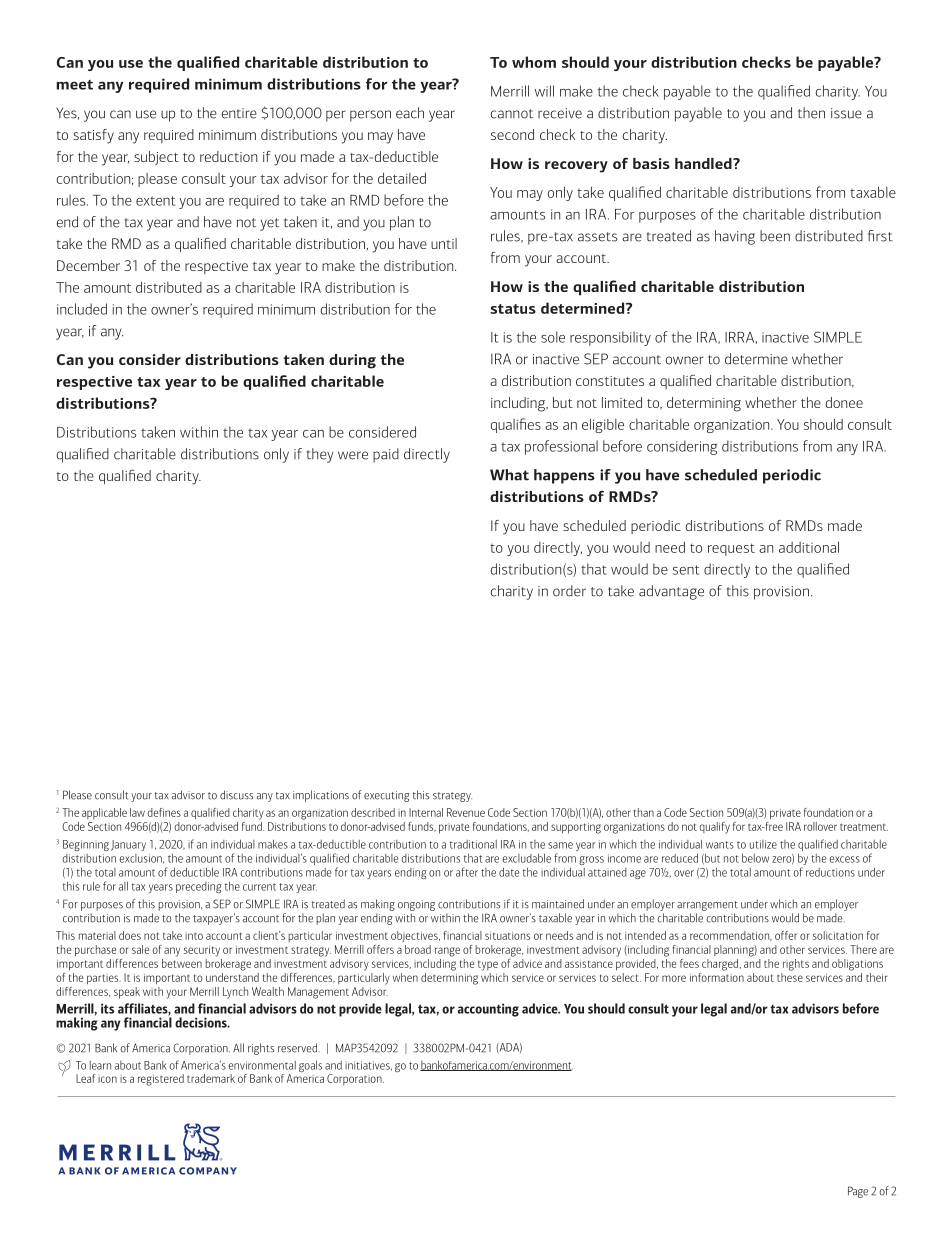  Describe the element at coordinates (161, 1080) in the screenshot. I see `registered` at that location.
